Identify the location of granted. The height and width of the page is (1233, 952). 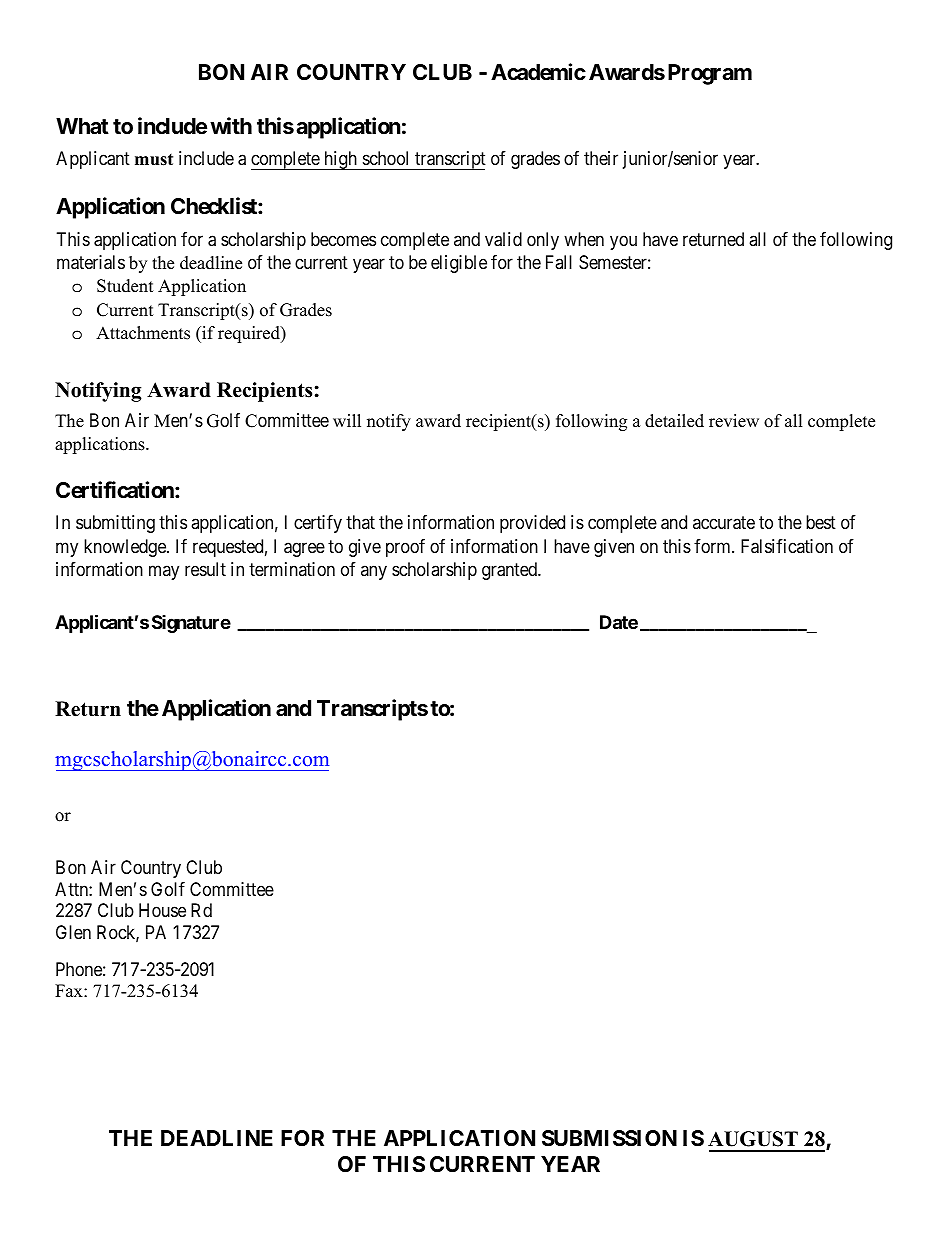
(511, 571).
